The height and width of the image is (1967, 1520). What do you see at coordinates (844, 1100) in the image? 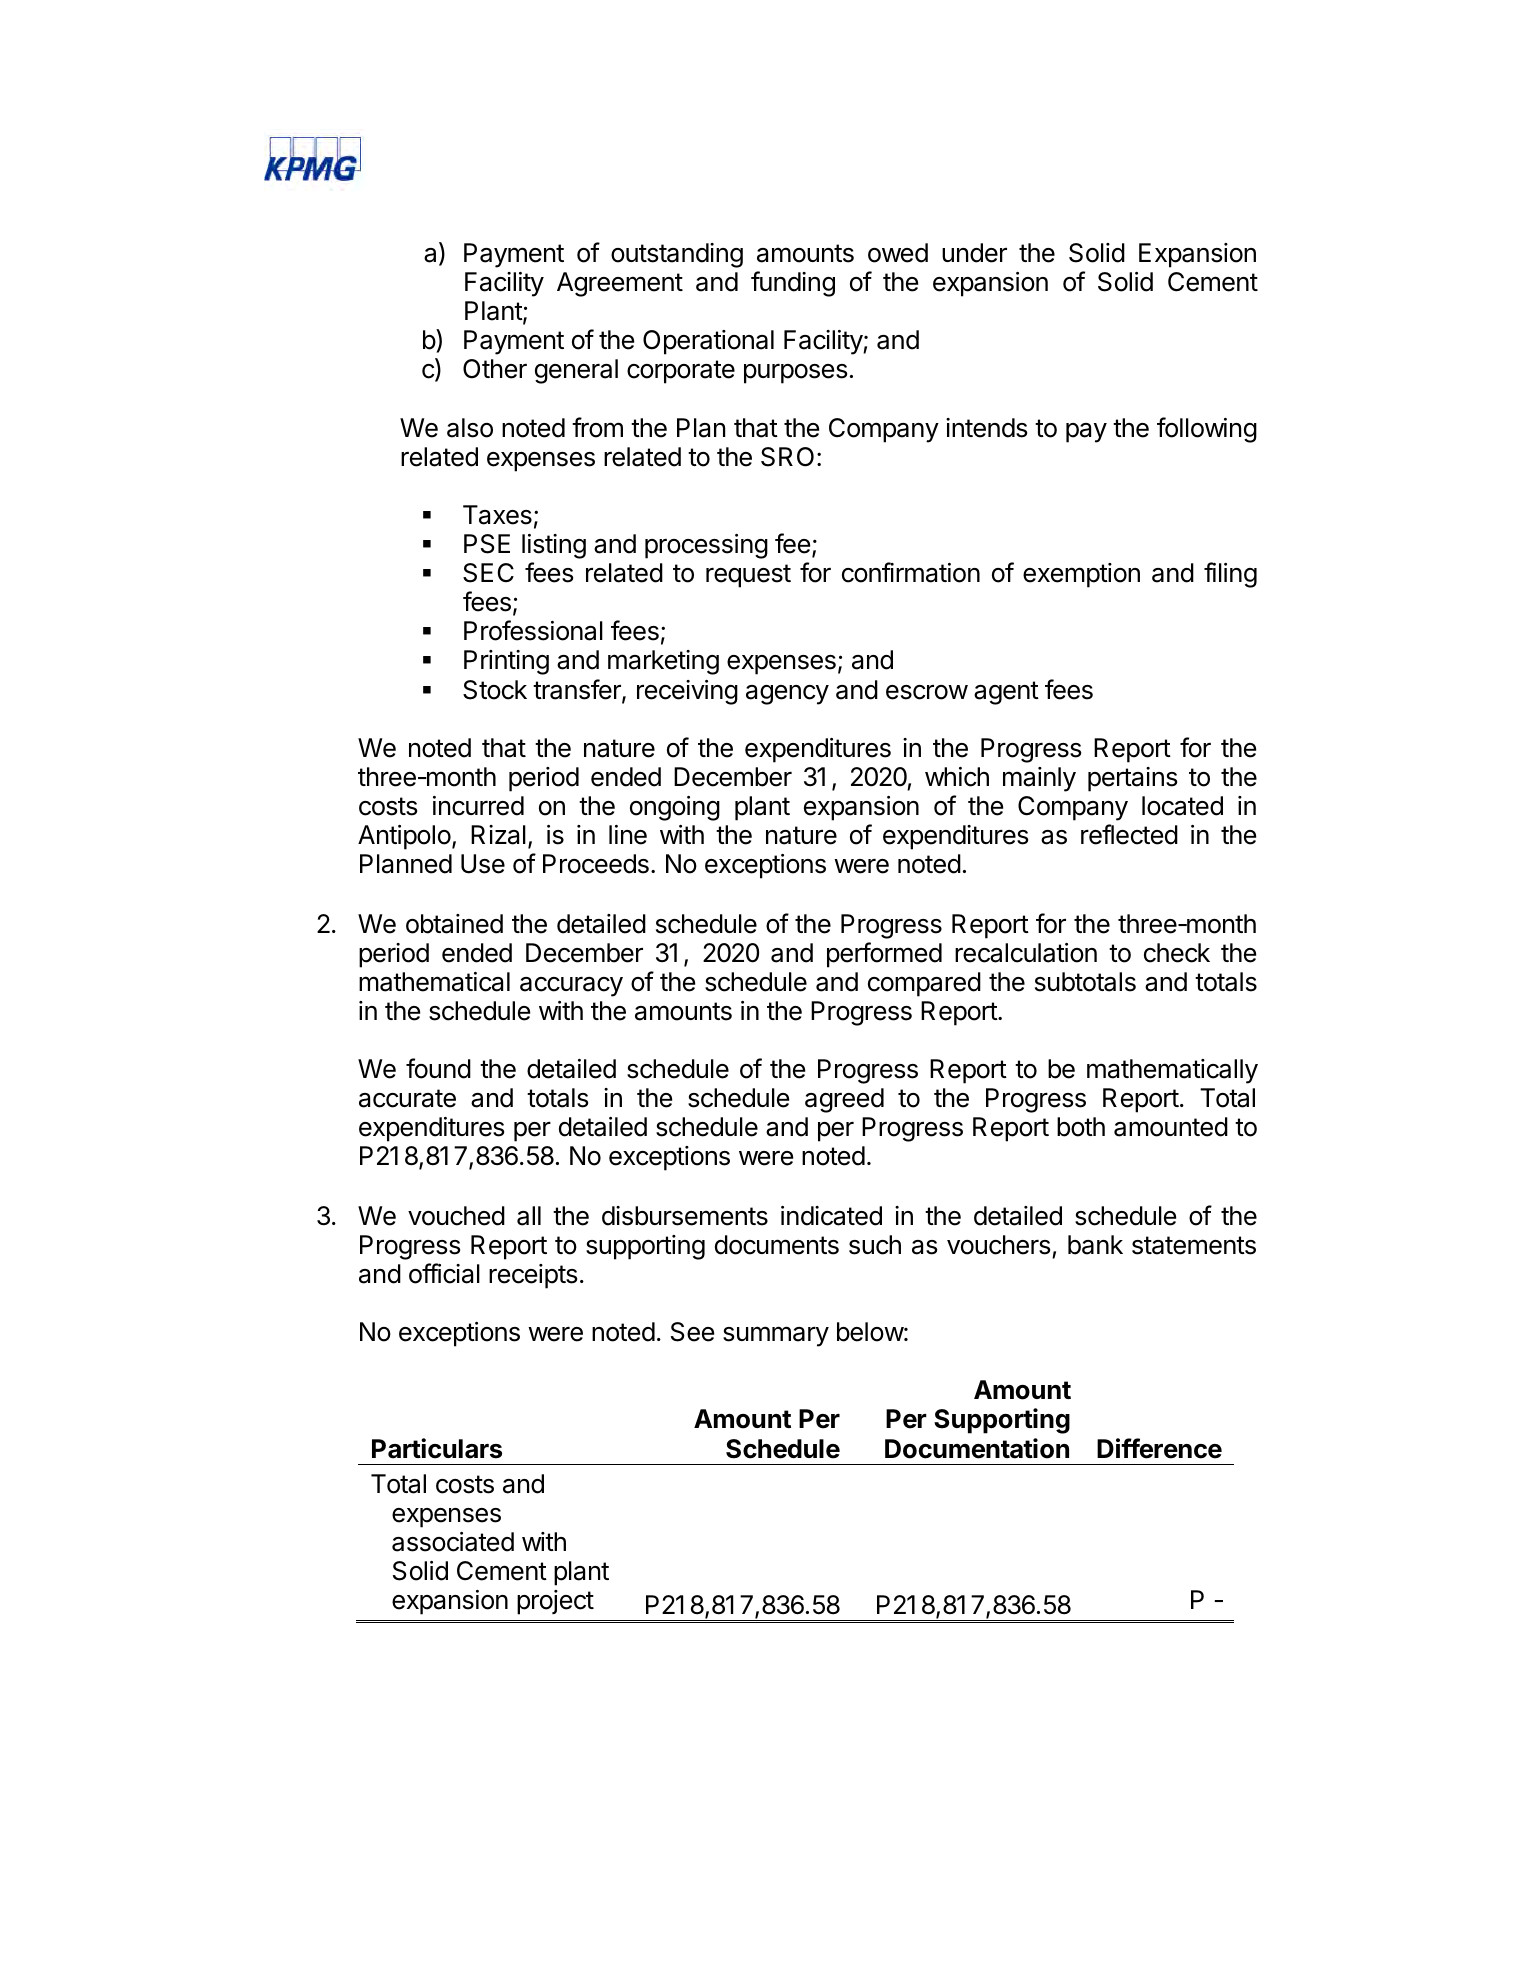
I see `agreed` at bounding box center [844, 1100].
